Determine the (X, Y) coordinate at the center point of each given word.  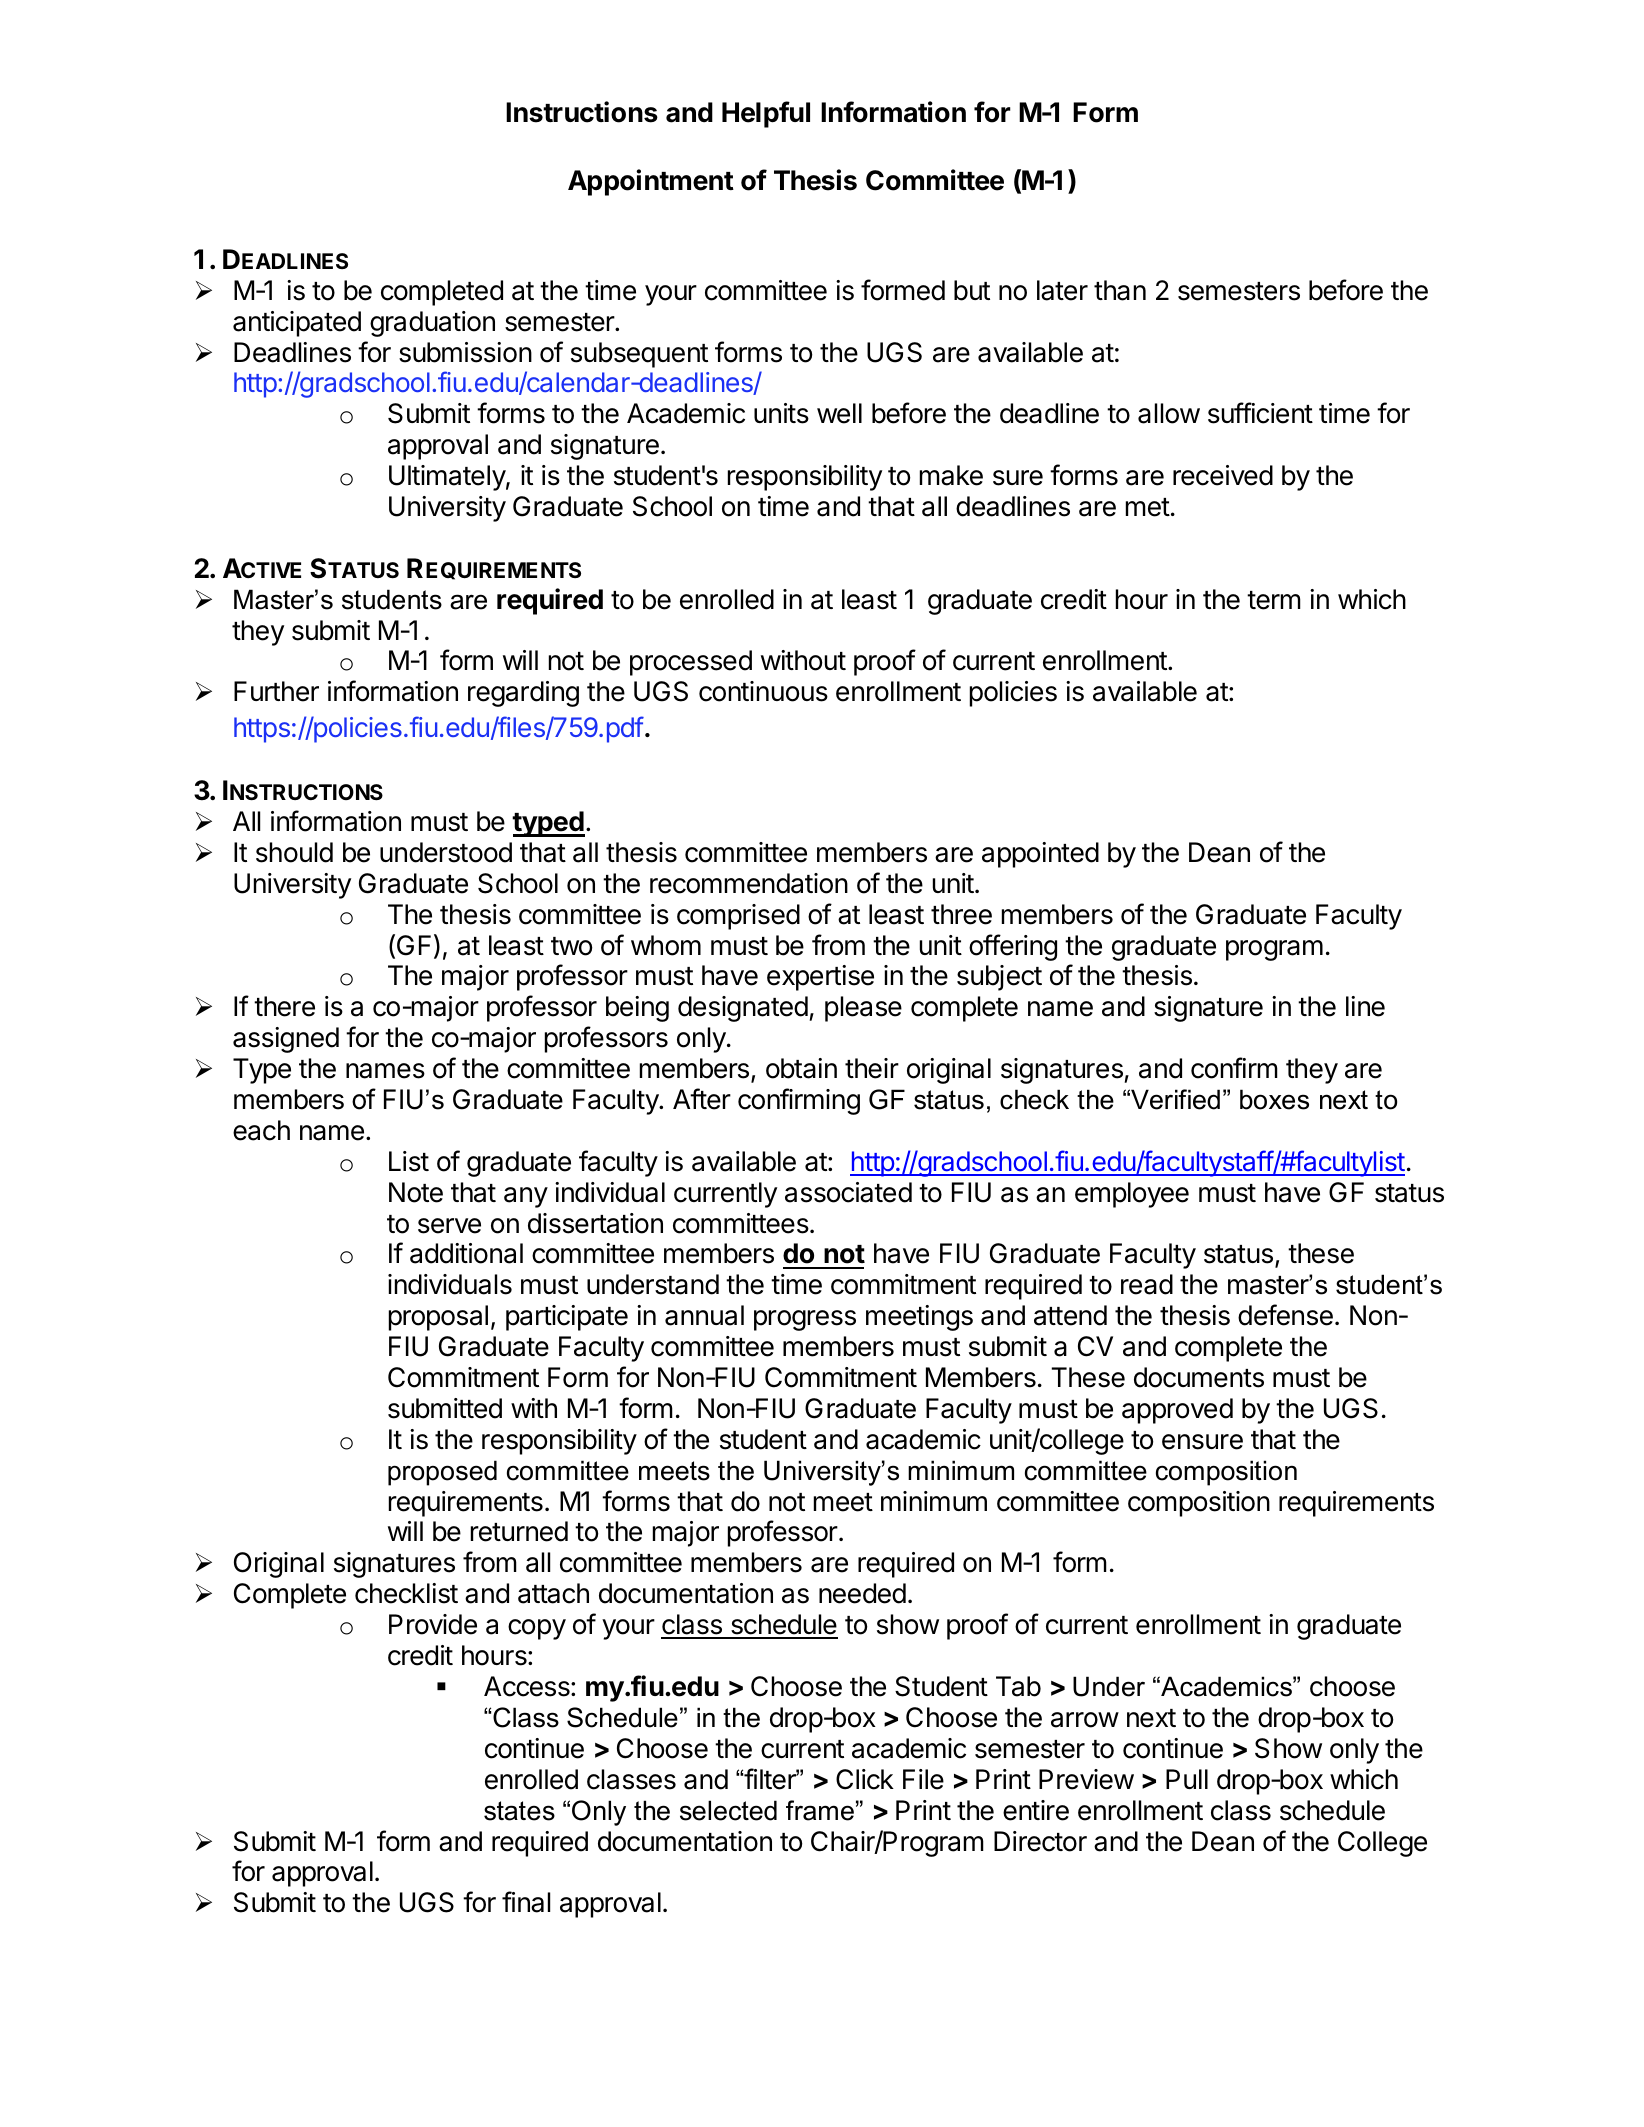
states (519, 1811)
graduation (432, 324)
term (1274, 600)
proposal (438, 1318)
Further (276, 691)
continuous (763, 691)
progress (805, 1320)
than (1120, 290)
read (1147, 1284)
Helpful (766, 114)
